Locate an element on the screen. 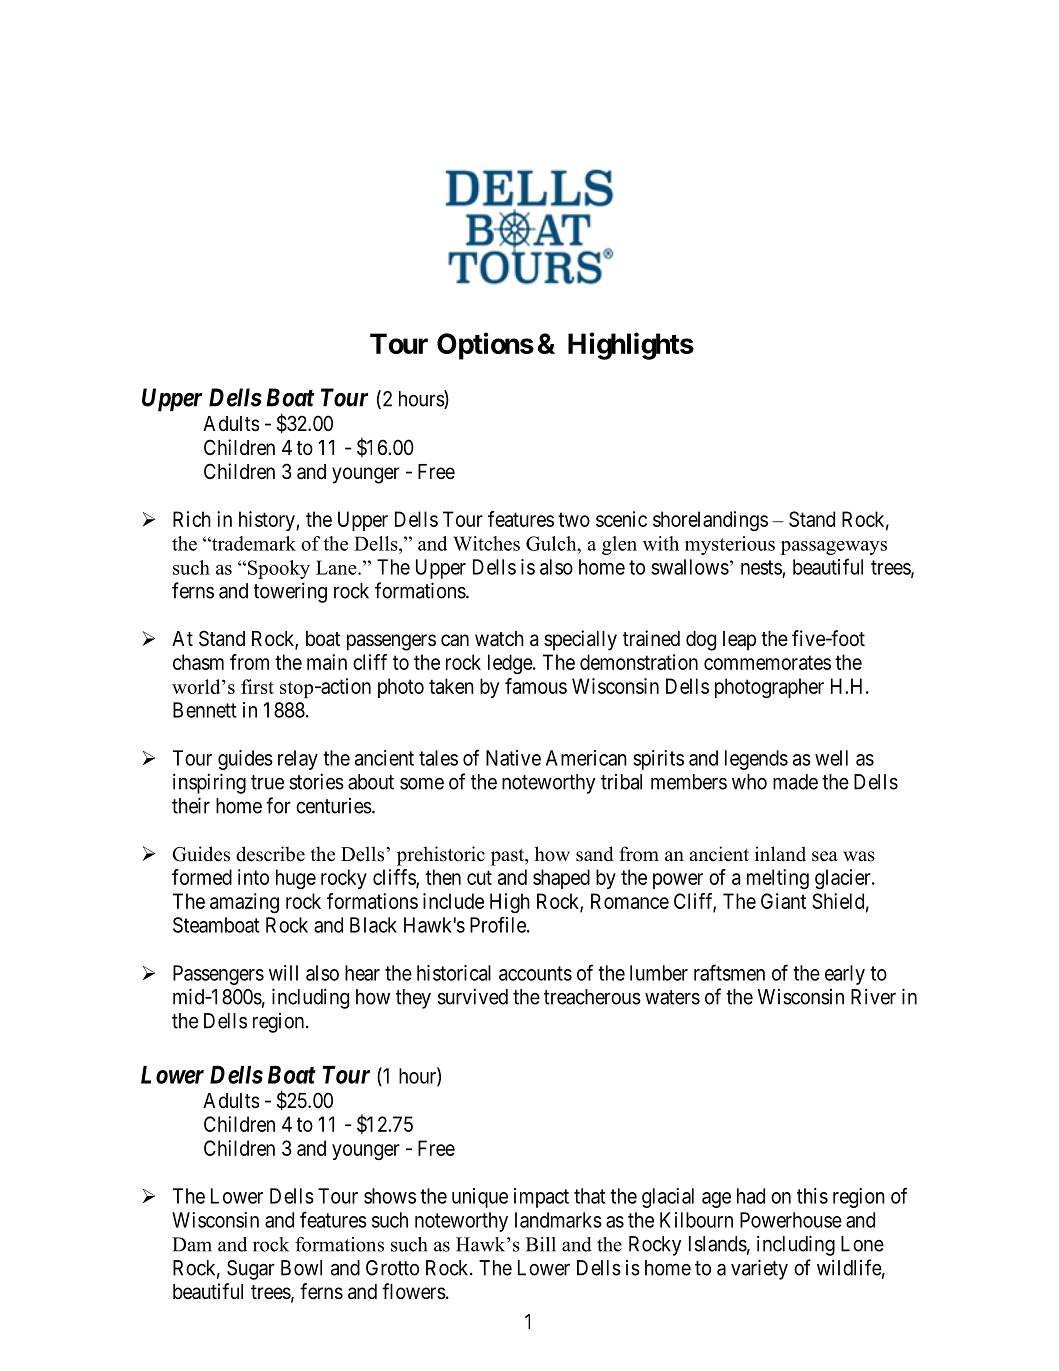  Gulch is located at coordinates (552, 543).
